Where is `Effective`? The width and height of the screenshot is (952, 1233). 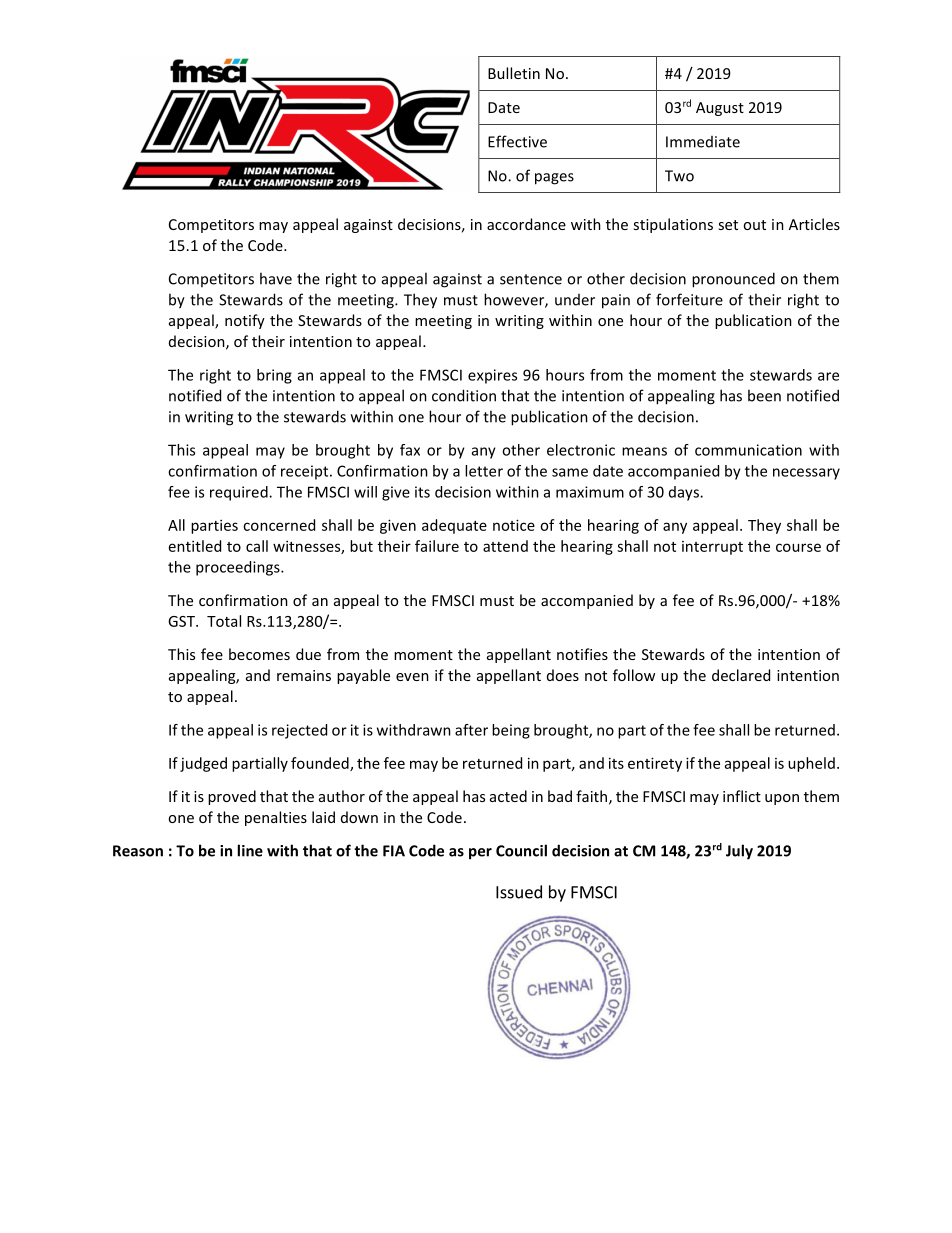 Effective is located at coordinates (517, 141).
